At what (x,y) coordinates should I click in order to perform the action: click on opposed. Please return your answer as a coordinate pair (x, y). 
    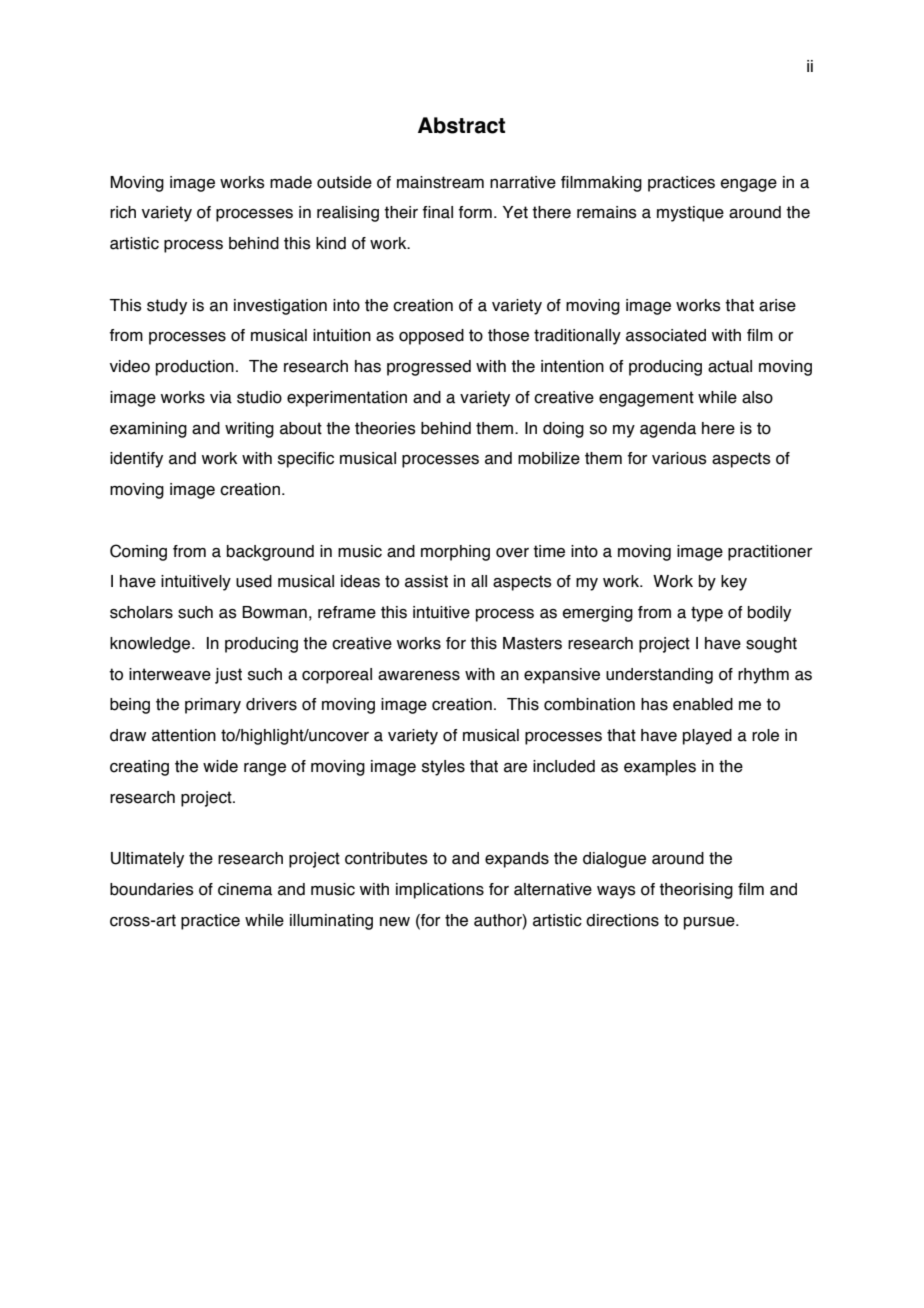
    Looking at the image, I should click on (431, 337).
